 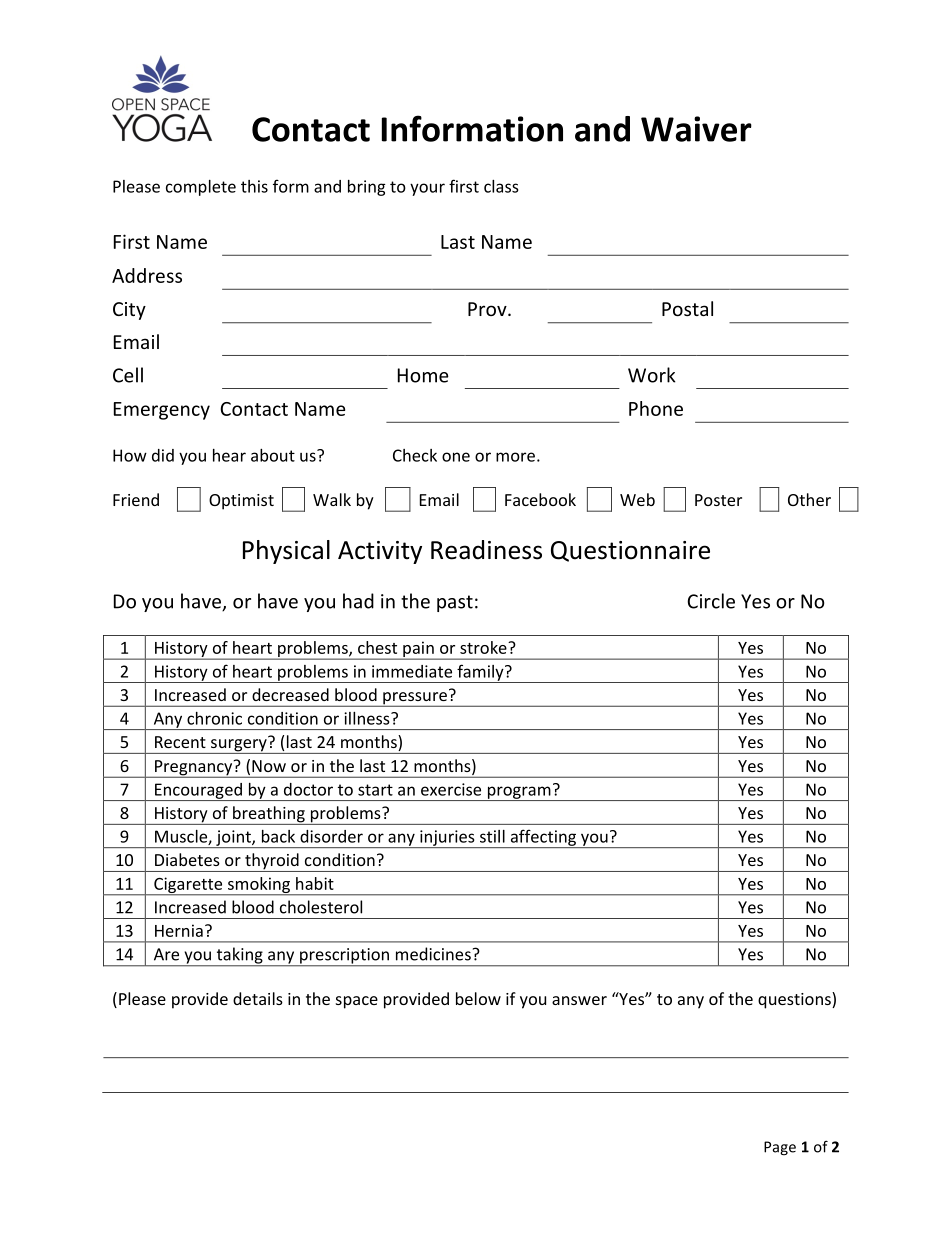 I want to click on Emergency, so click(x=162, y=411).
